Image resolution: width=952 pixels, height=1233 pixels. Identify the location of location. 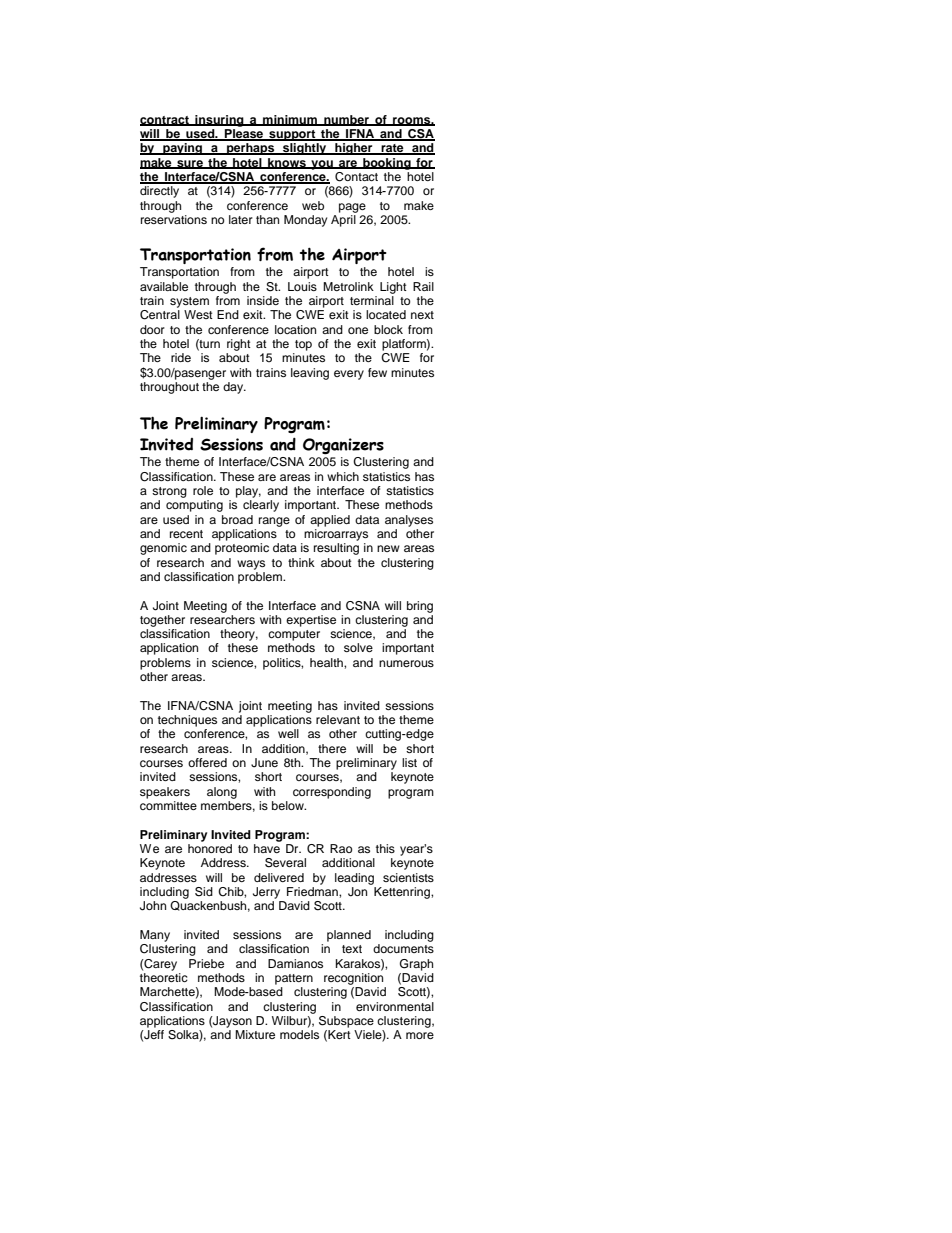
(295, 329).
